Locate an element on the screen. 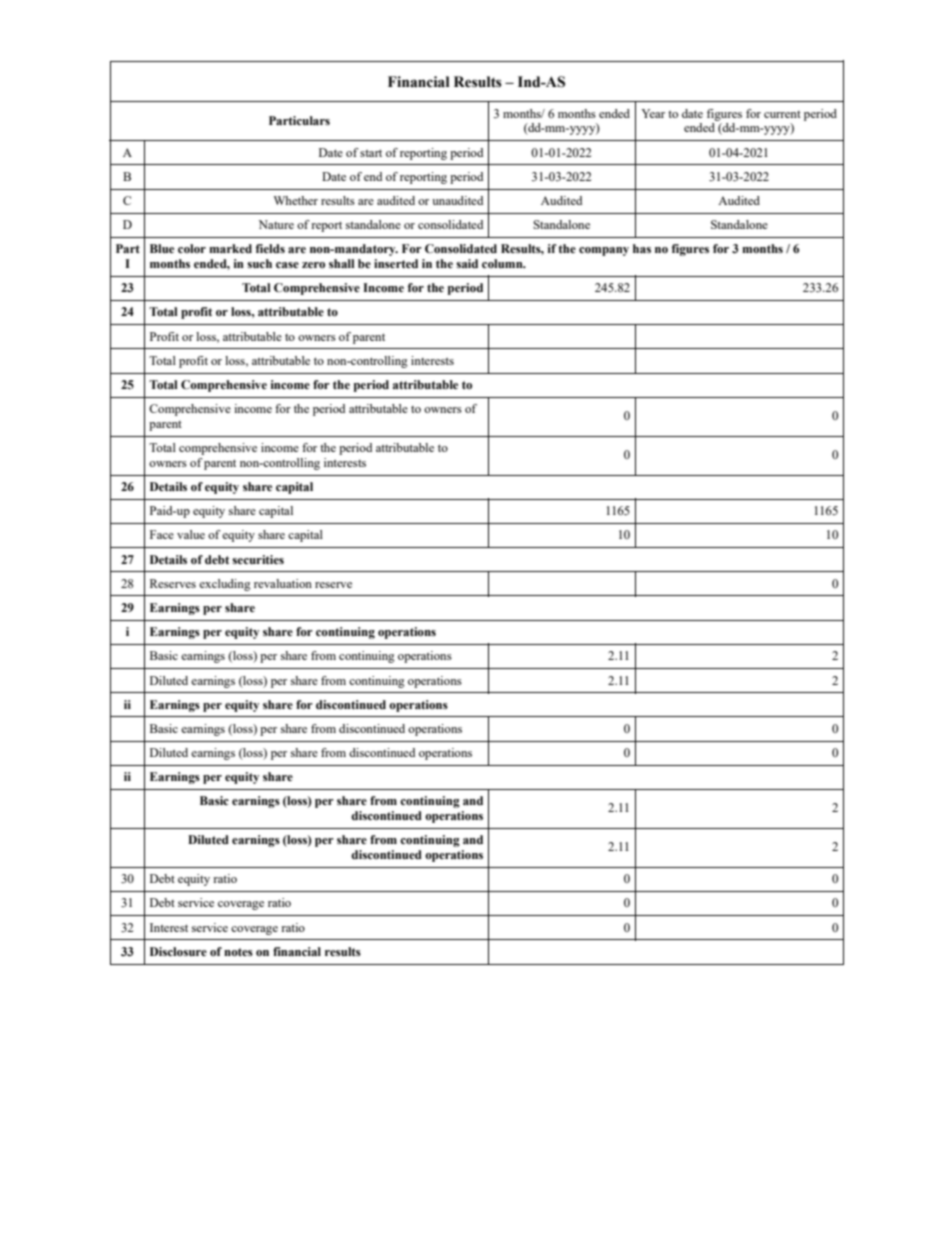 This screenshot has width=952, height=1233. securities is located at coordinates (258, 559).
